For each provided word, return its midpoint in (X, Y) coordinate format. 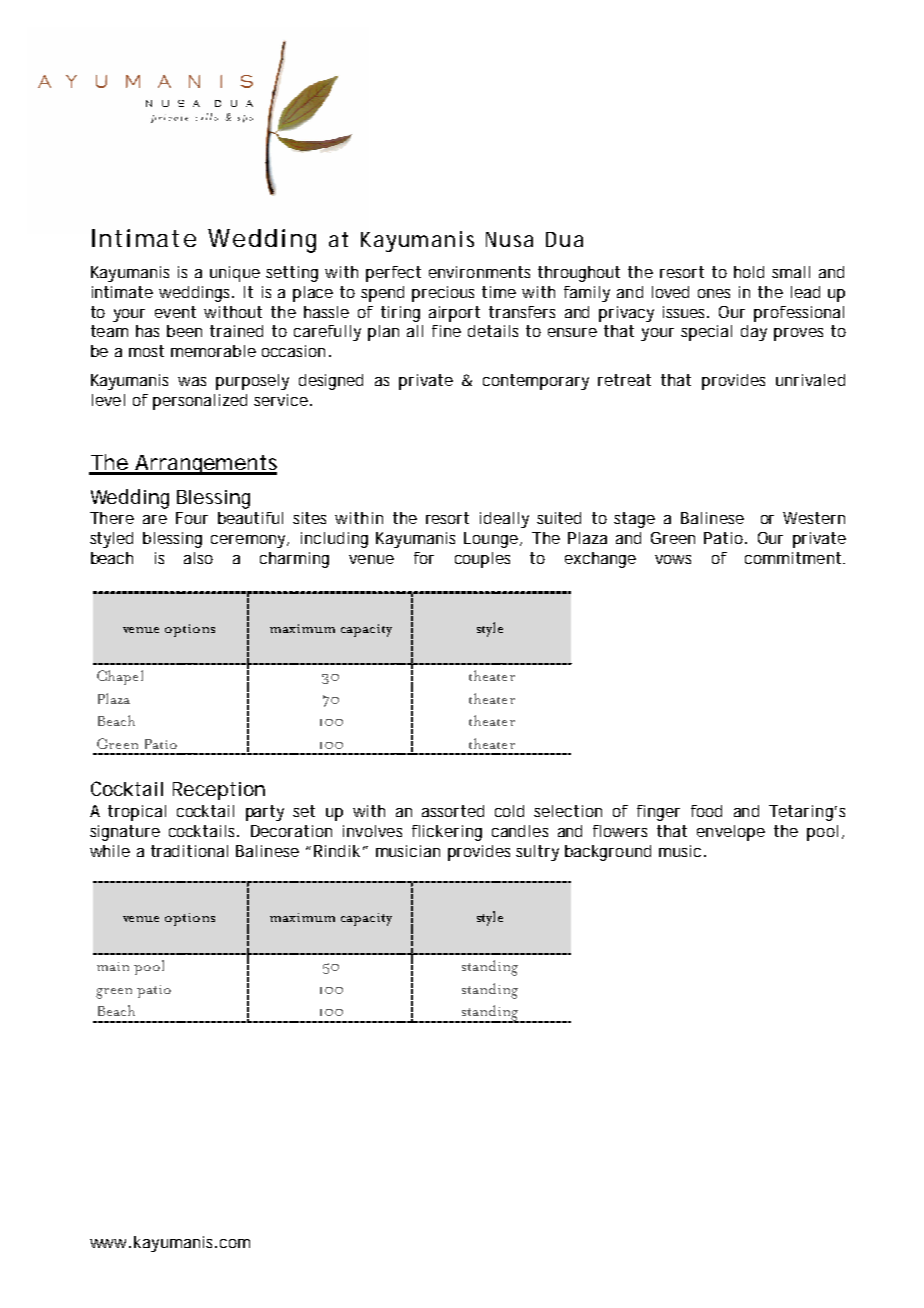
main (113, 966)
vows (673, 559)
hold (749, 272)
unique (235, 274)
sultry (537, 853)
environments (479, 272)
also (198, 558)
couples (482, 560)
